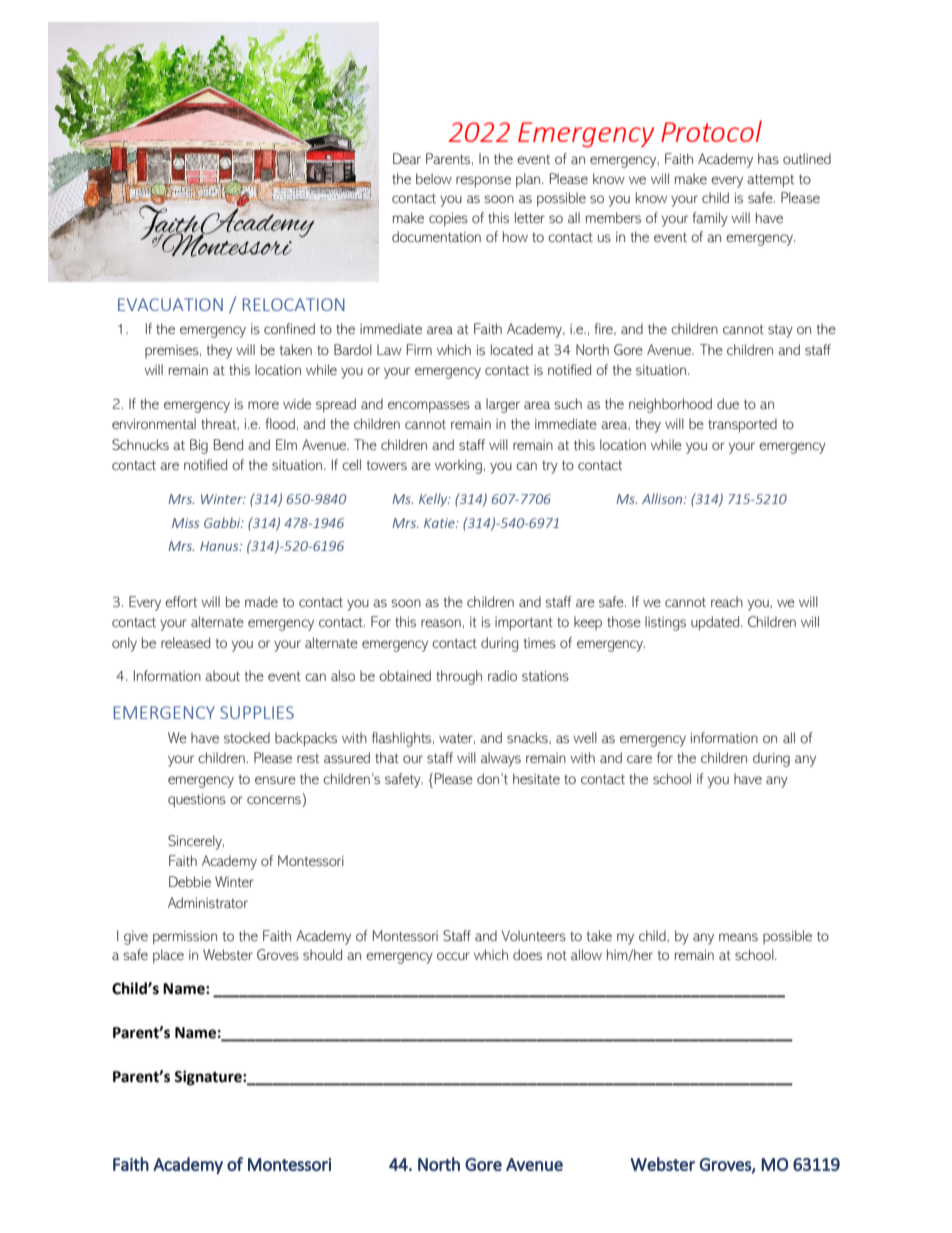  What do you see at coordinates (222, 675) in the page?
I see `about` at bounding box center [222, 675].
